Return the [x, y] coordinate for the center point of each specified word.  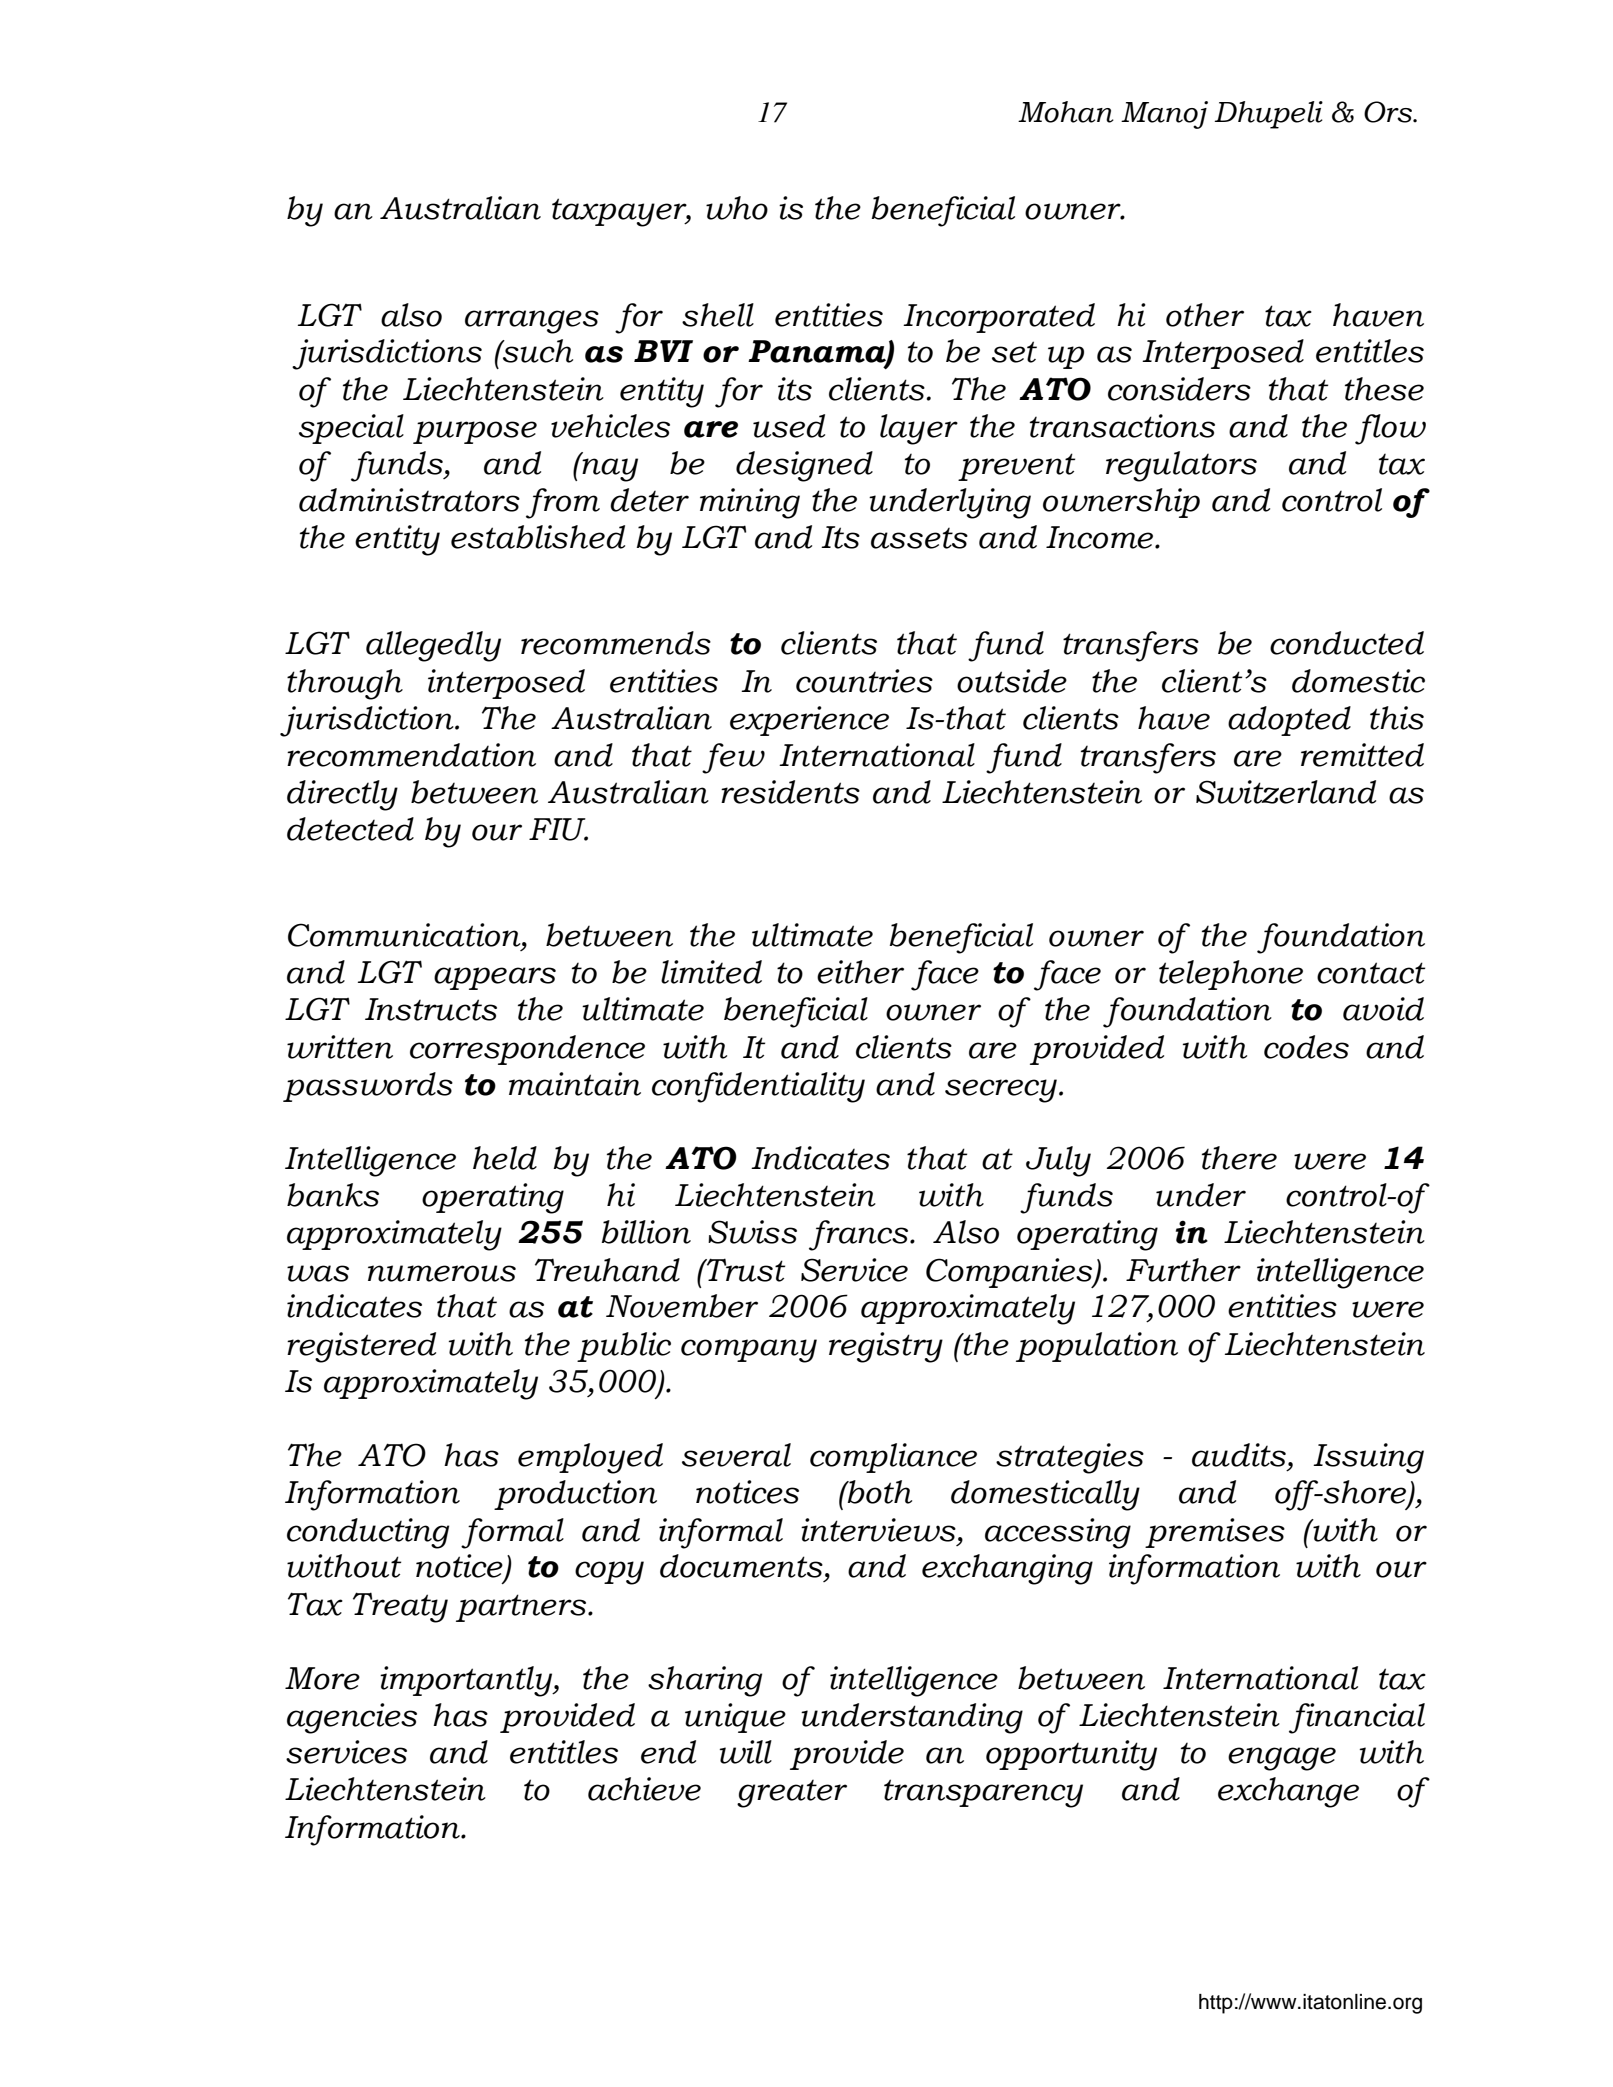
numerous [442, 1273]
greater [792, 1794]
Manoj [1164, 115]
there [1239, 1158]
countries [864, 681]
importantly [467, 1681]
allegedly [433, 646]
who [737, 208]
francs [860, 1235]
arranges [532, 322]
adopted [1289, 721]
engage [1282, 1759]
